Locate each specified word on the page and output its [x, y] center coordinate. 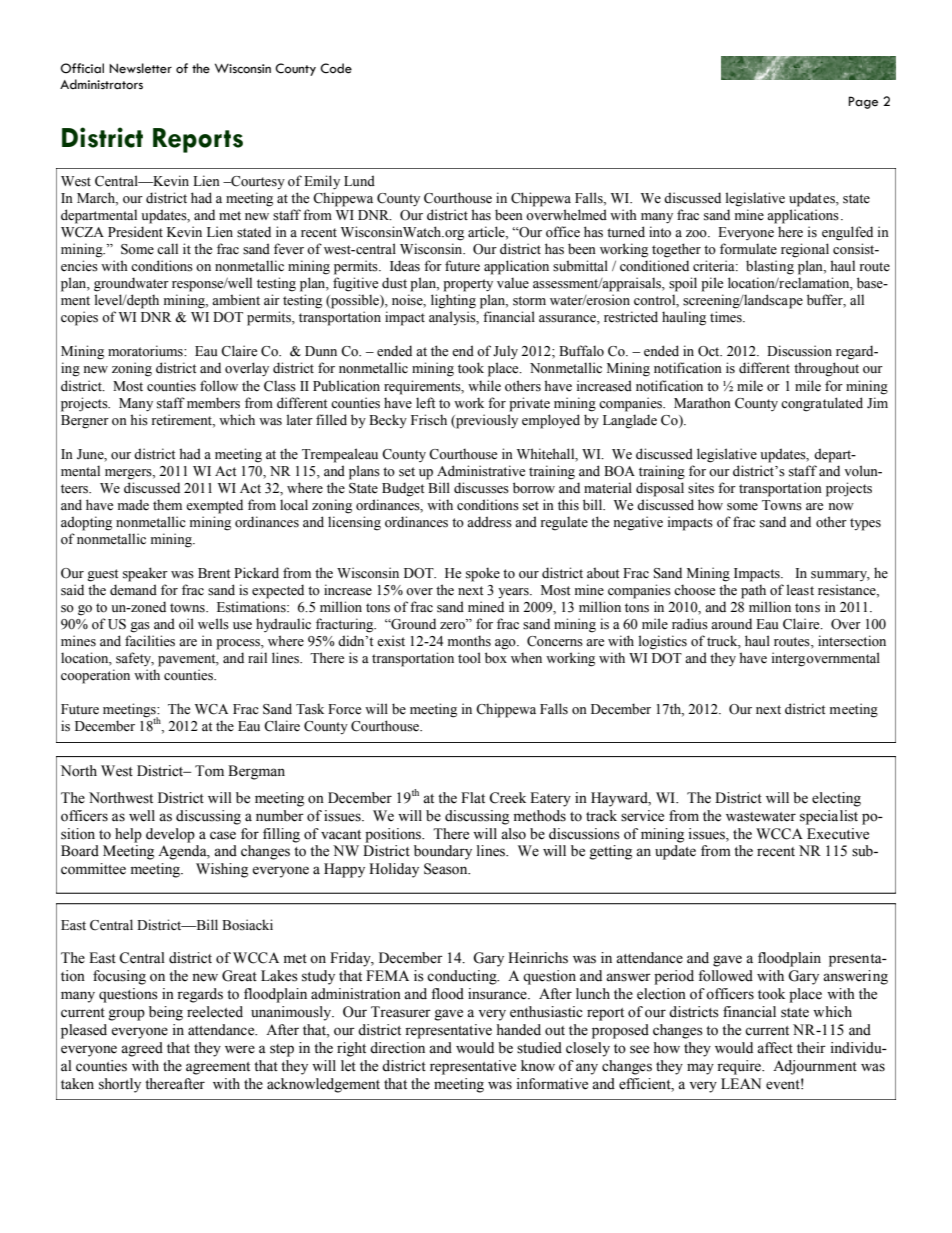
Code [336, 68]
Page [863, 102]
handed [519, 1030]
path [753, 591]
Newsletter [140, 68]
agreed [142, 1049]
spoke [483, 574]
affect [775, 1048]
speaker [145, 574]
